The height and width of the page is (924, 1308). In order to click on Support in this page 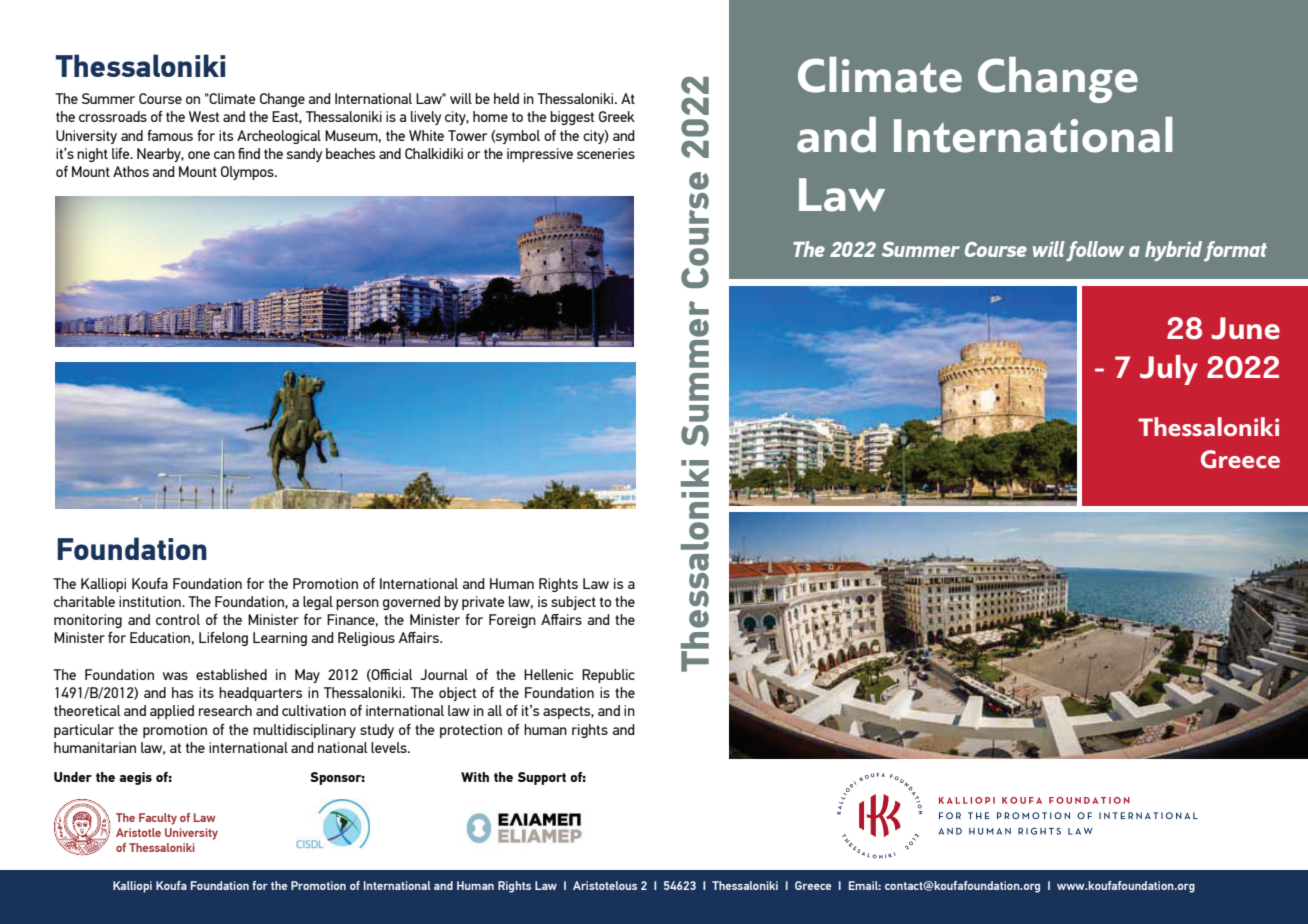, I will do `click(542, 778)`.
